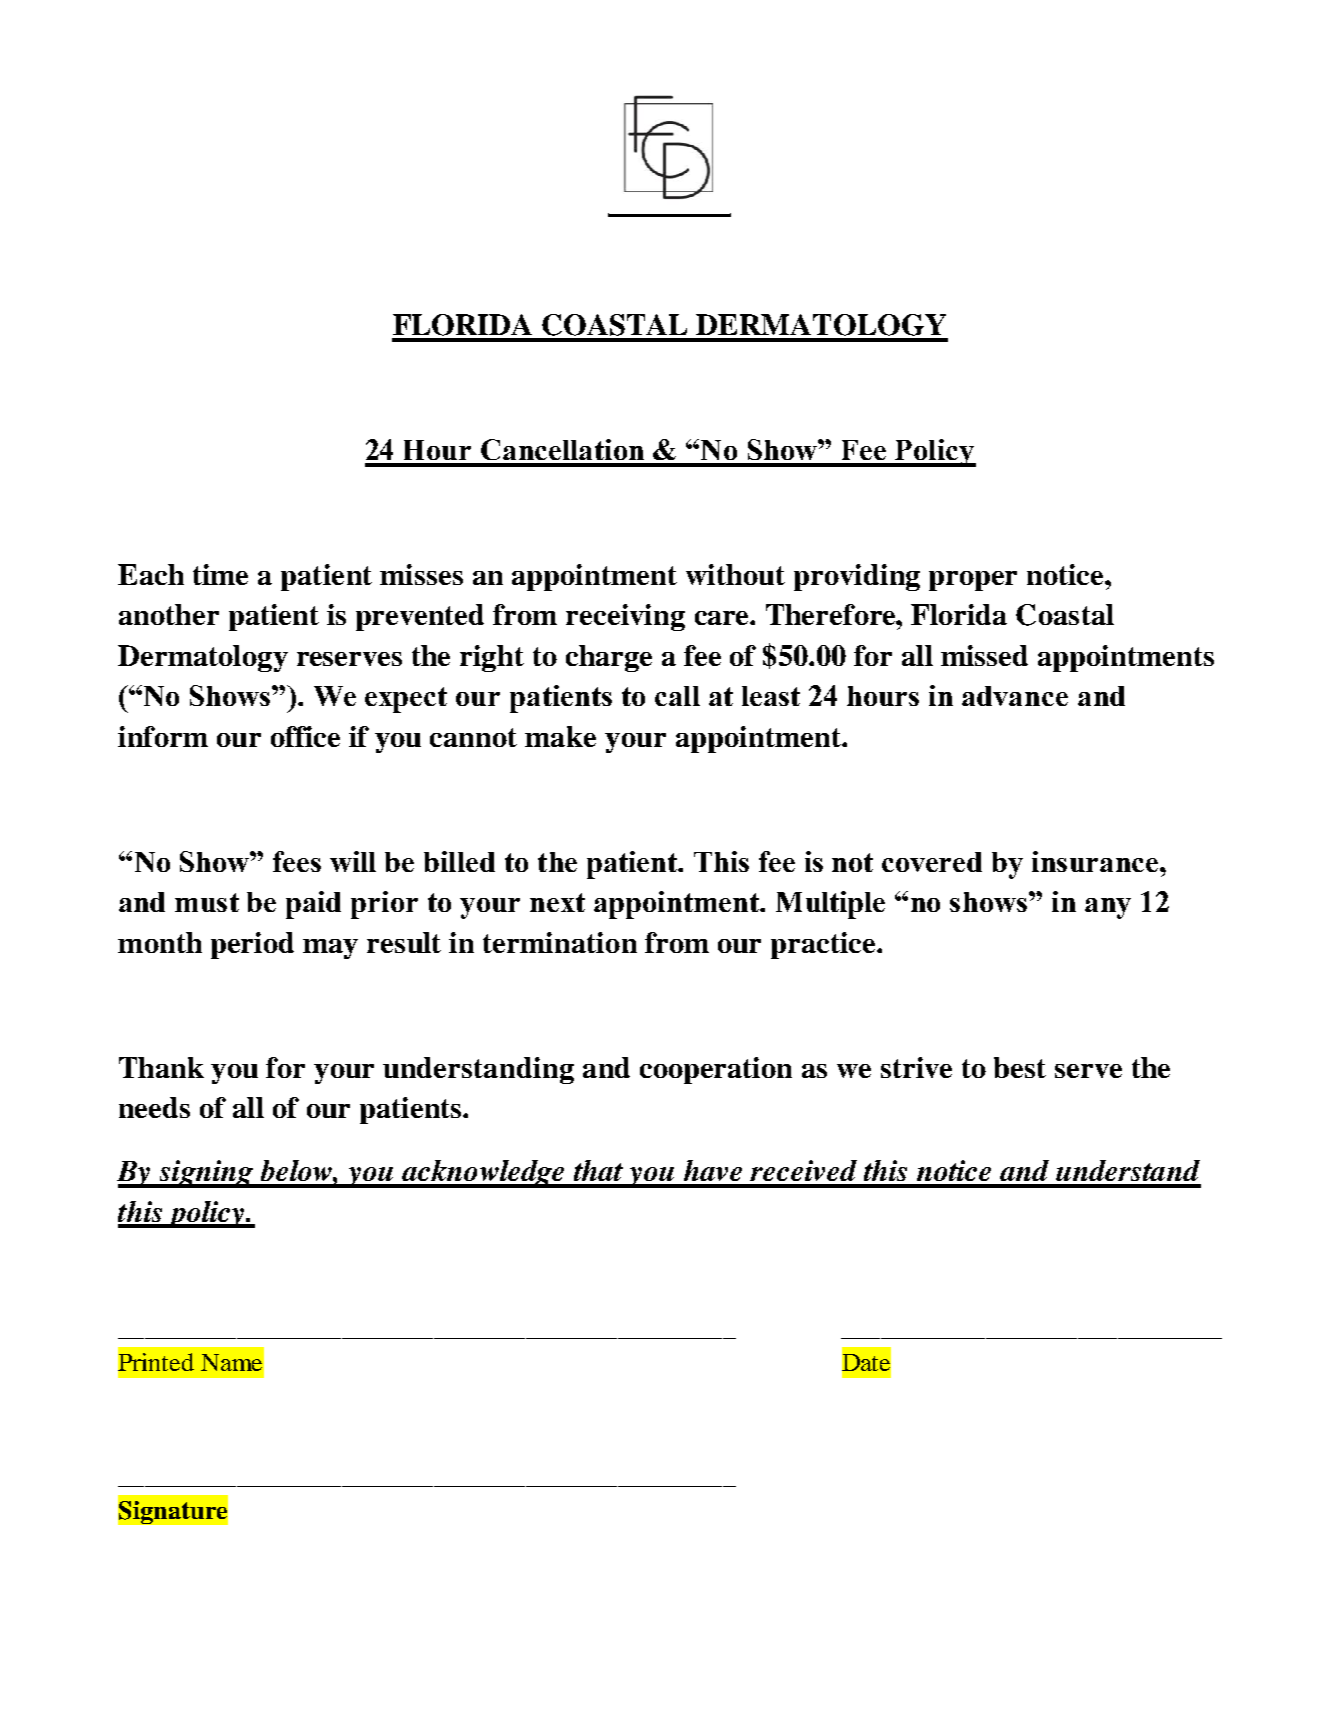  What do you see at coordinates (932, 862) in the screenshot?
I see `covered` at bounding box center [932, 862].
